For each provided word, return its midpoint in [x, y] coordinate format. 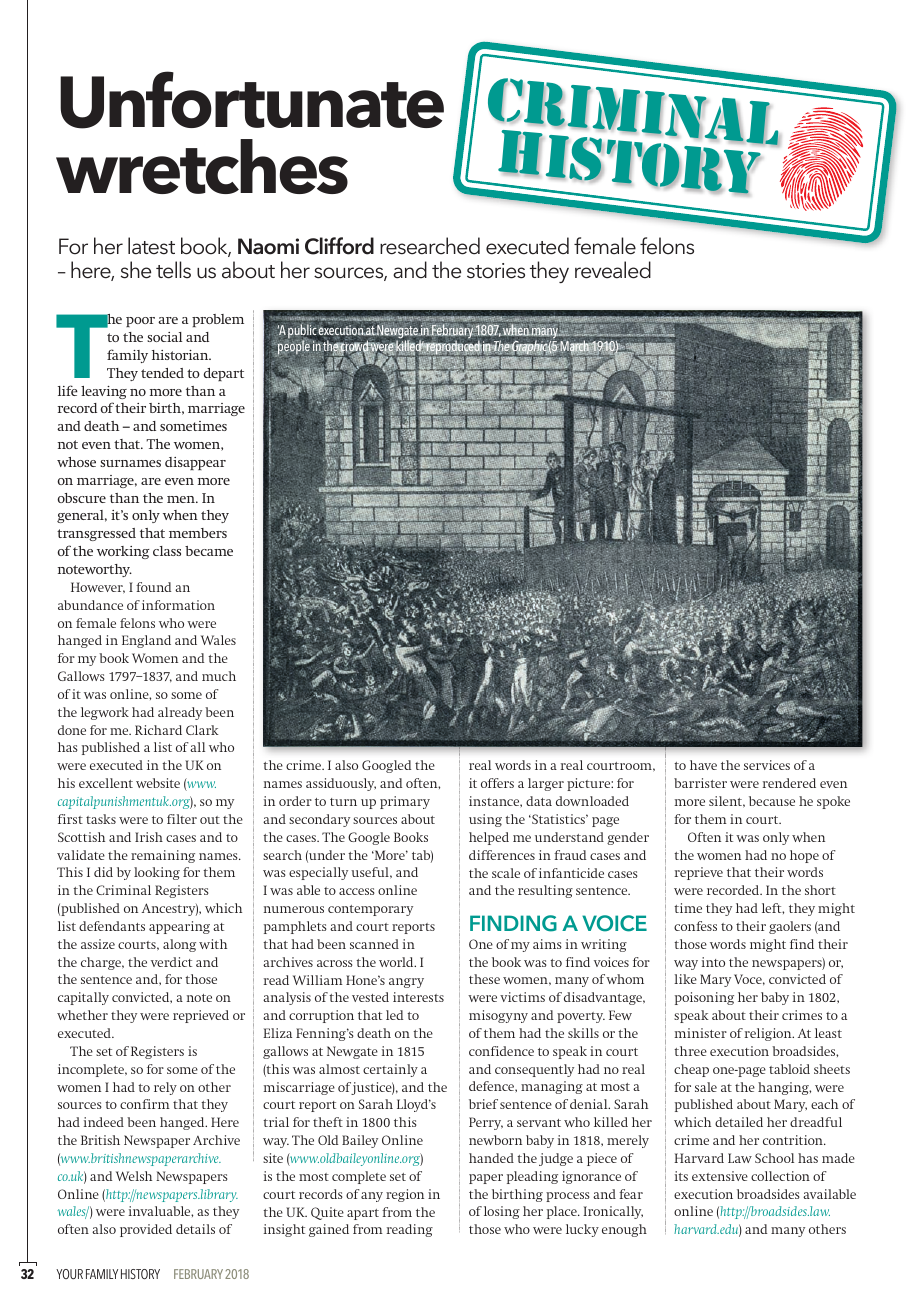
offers [497, 783]
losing [502, 1212]
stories [496, 271]
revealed [613, 270]
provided [146, 1230]
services [767, 765]
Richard [158, 730]
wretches [202, 166]
